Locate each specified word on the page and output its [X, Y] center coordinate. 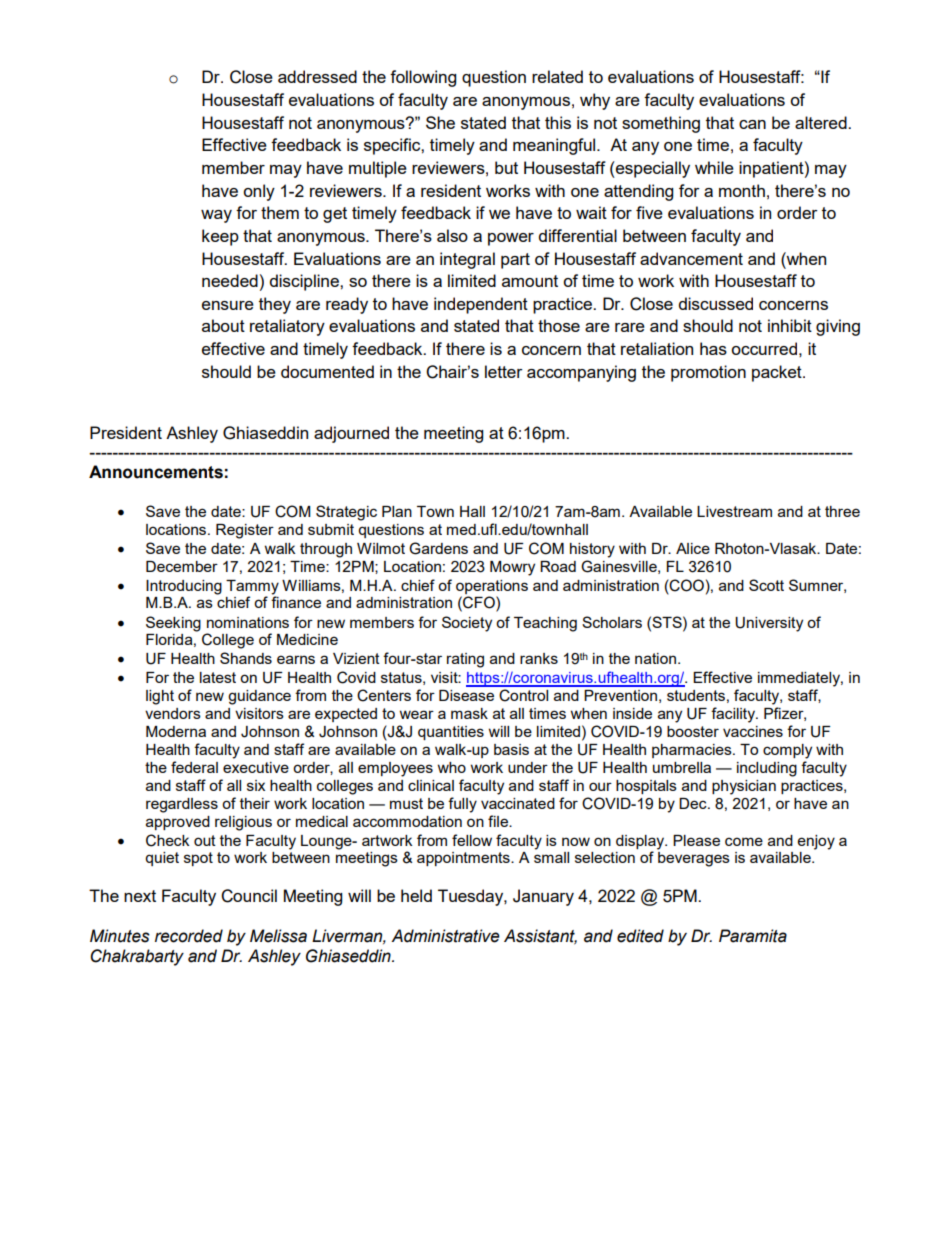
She [440, 122]
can [752, 124]
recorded [189, 936]
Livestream [734, 511]
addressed [317, 76]
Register [245, 531]
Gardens [438, 548]
